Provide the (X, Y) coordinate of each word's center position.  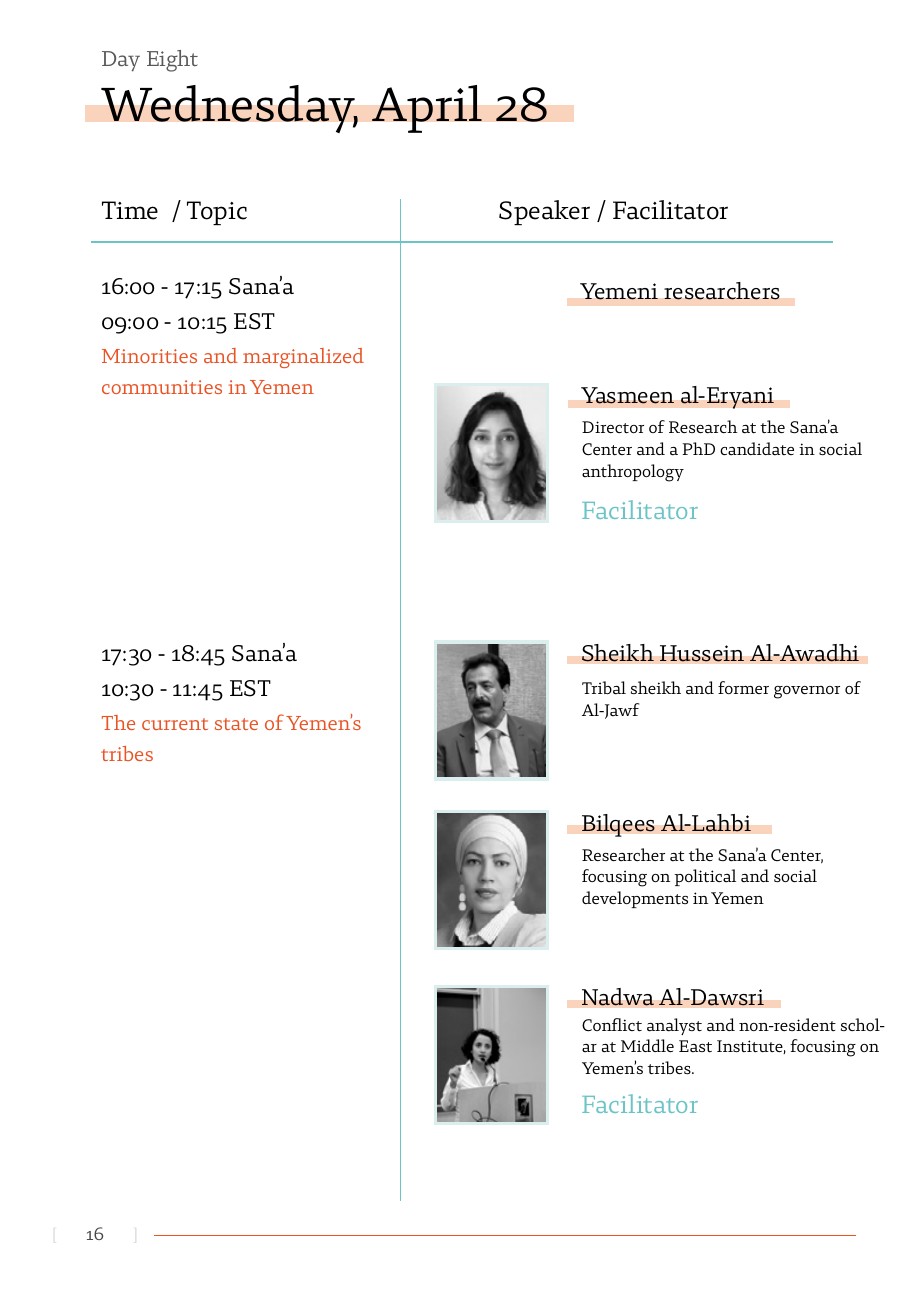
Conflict (612, 1025)
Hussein (702, 653)
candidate (757, 449)
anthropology (633, 473)
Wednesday (229, 109)
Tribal (604, 688)
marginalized (303, 358)
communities (162, 387)
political (705, 877)
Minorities (149, 356)
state (236, 724)
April (427, 109)
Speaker (544, 212)
